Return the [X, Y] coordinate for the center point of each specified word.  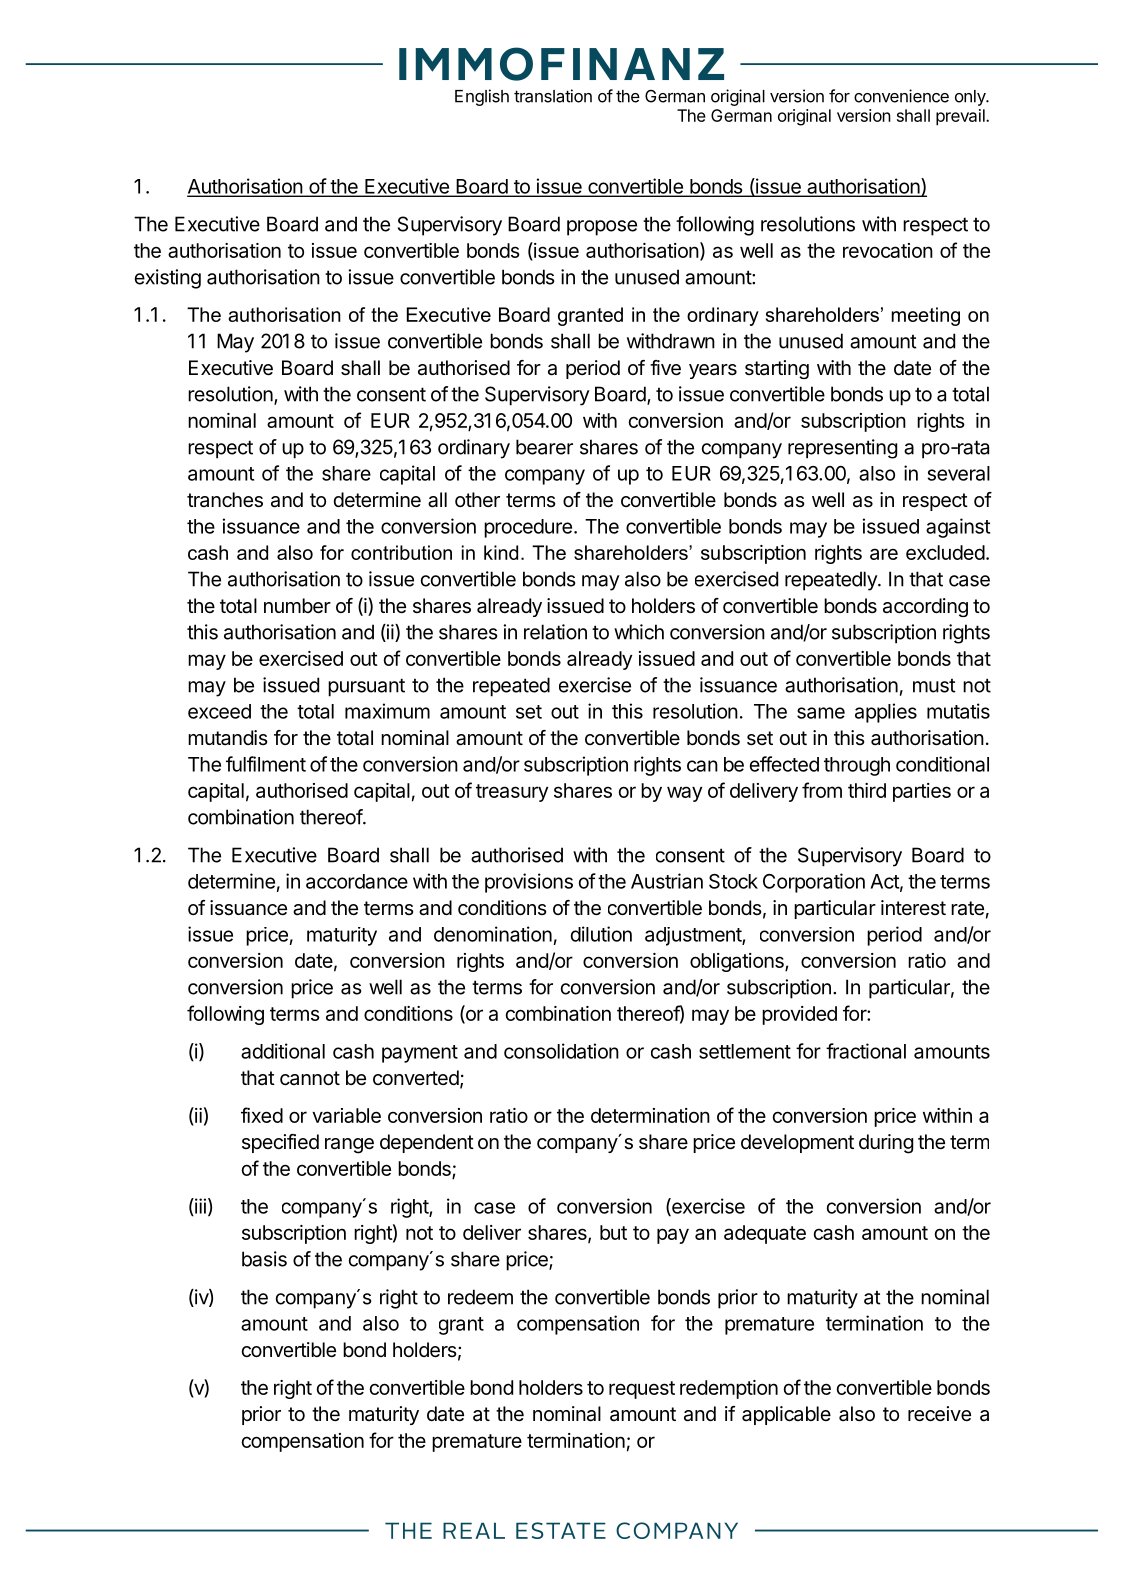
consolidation [561, 1051]
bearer [544, 447]
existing [168, 279]
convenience [901, 96]
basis [264, 1259]
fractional [866, 1051]
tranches [225, 500]
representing [842, 449]
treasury [512, 793]
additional [283, 1051]
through [857, 766]
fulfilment [266, 764]
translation [553, 96]
